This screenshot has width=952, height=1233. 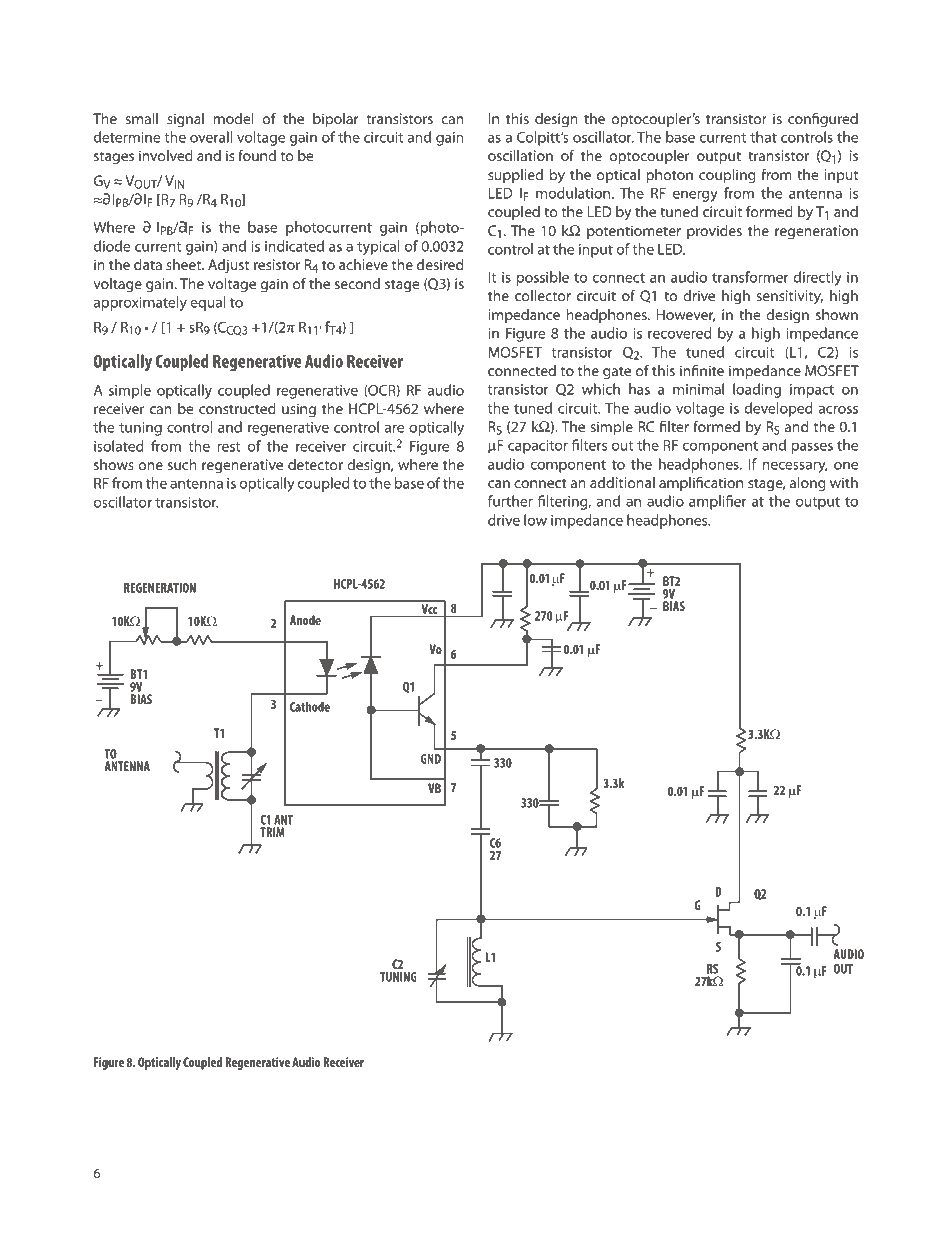 I want to click on collector, so click(x=543, y=295).
